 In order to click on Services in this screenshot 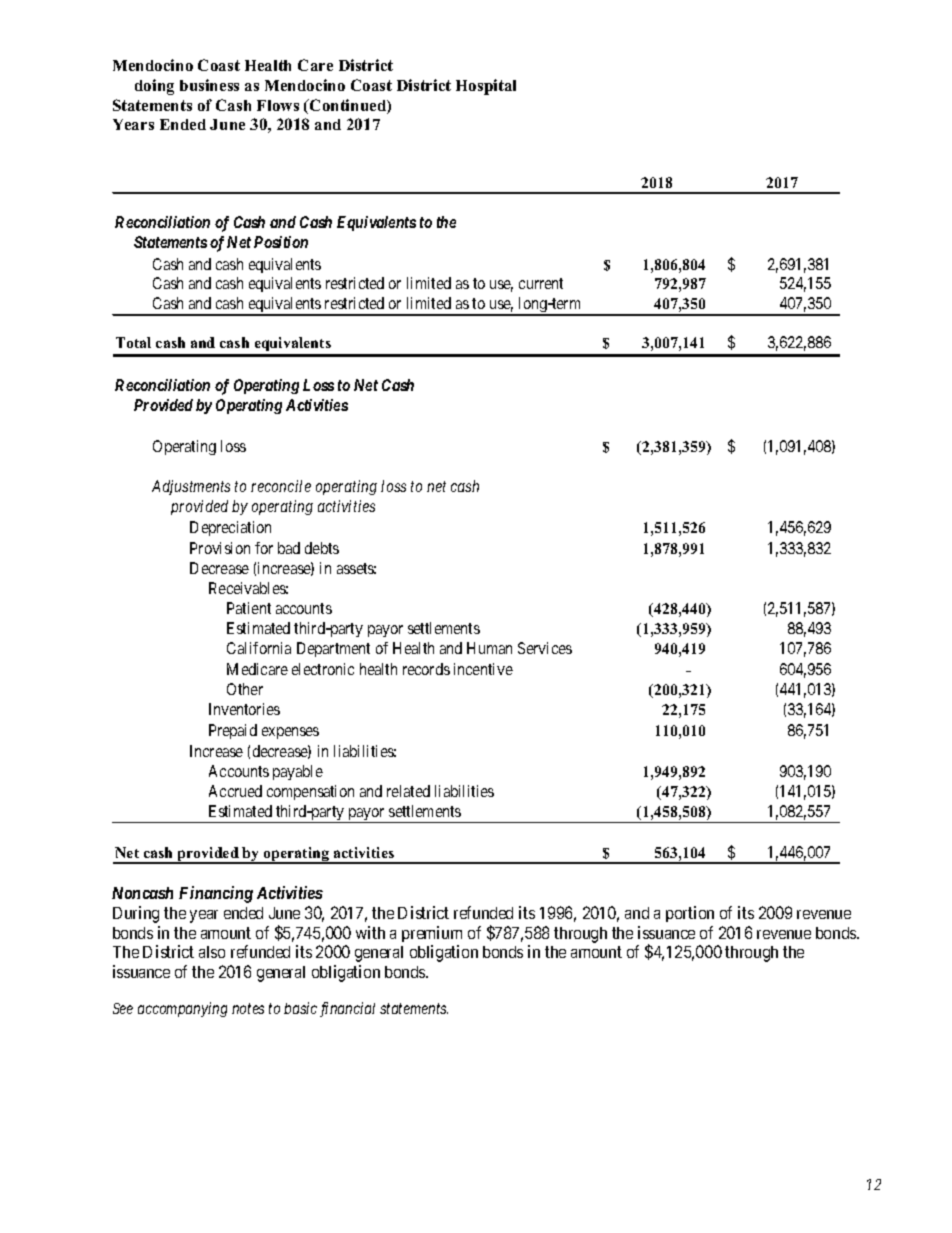, I will do `click(545, 648)`.
